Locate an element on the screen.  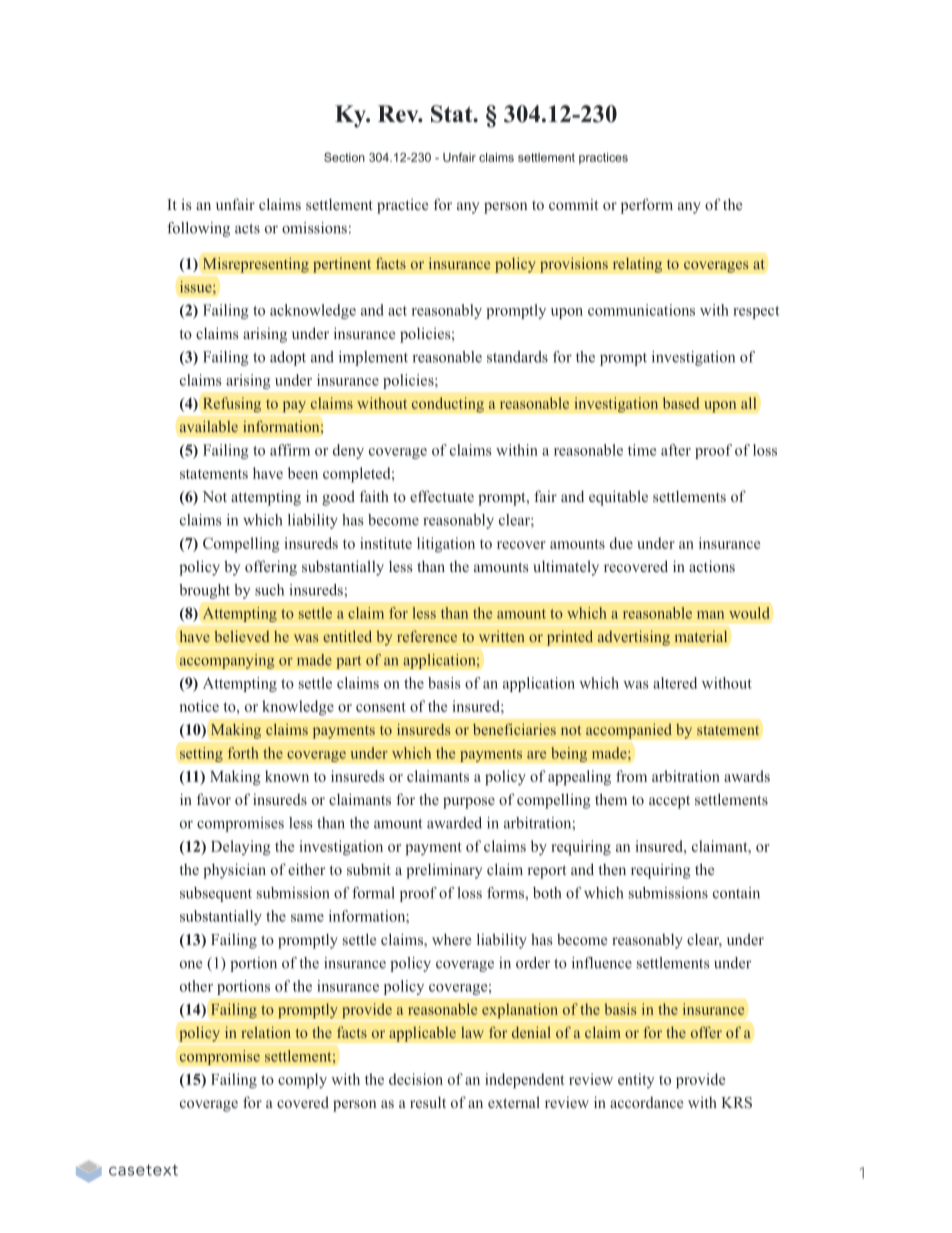
comply is located at coordinates (302, 1081).
